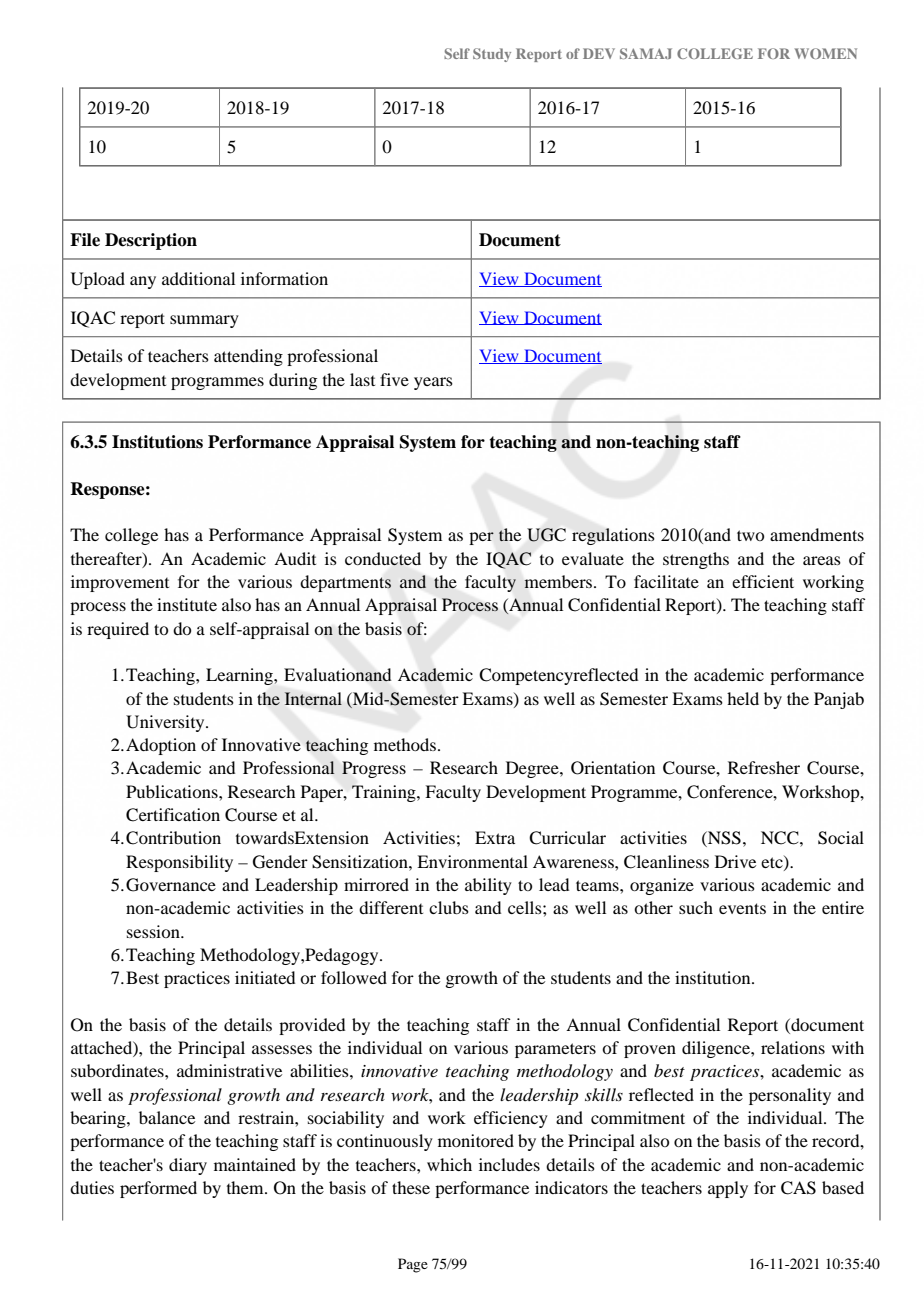 Image resolution: width=924 pixels, height=1308 pixels. I want to click on WOMEN, so click(826, 53).
